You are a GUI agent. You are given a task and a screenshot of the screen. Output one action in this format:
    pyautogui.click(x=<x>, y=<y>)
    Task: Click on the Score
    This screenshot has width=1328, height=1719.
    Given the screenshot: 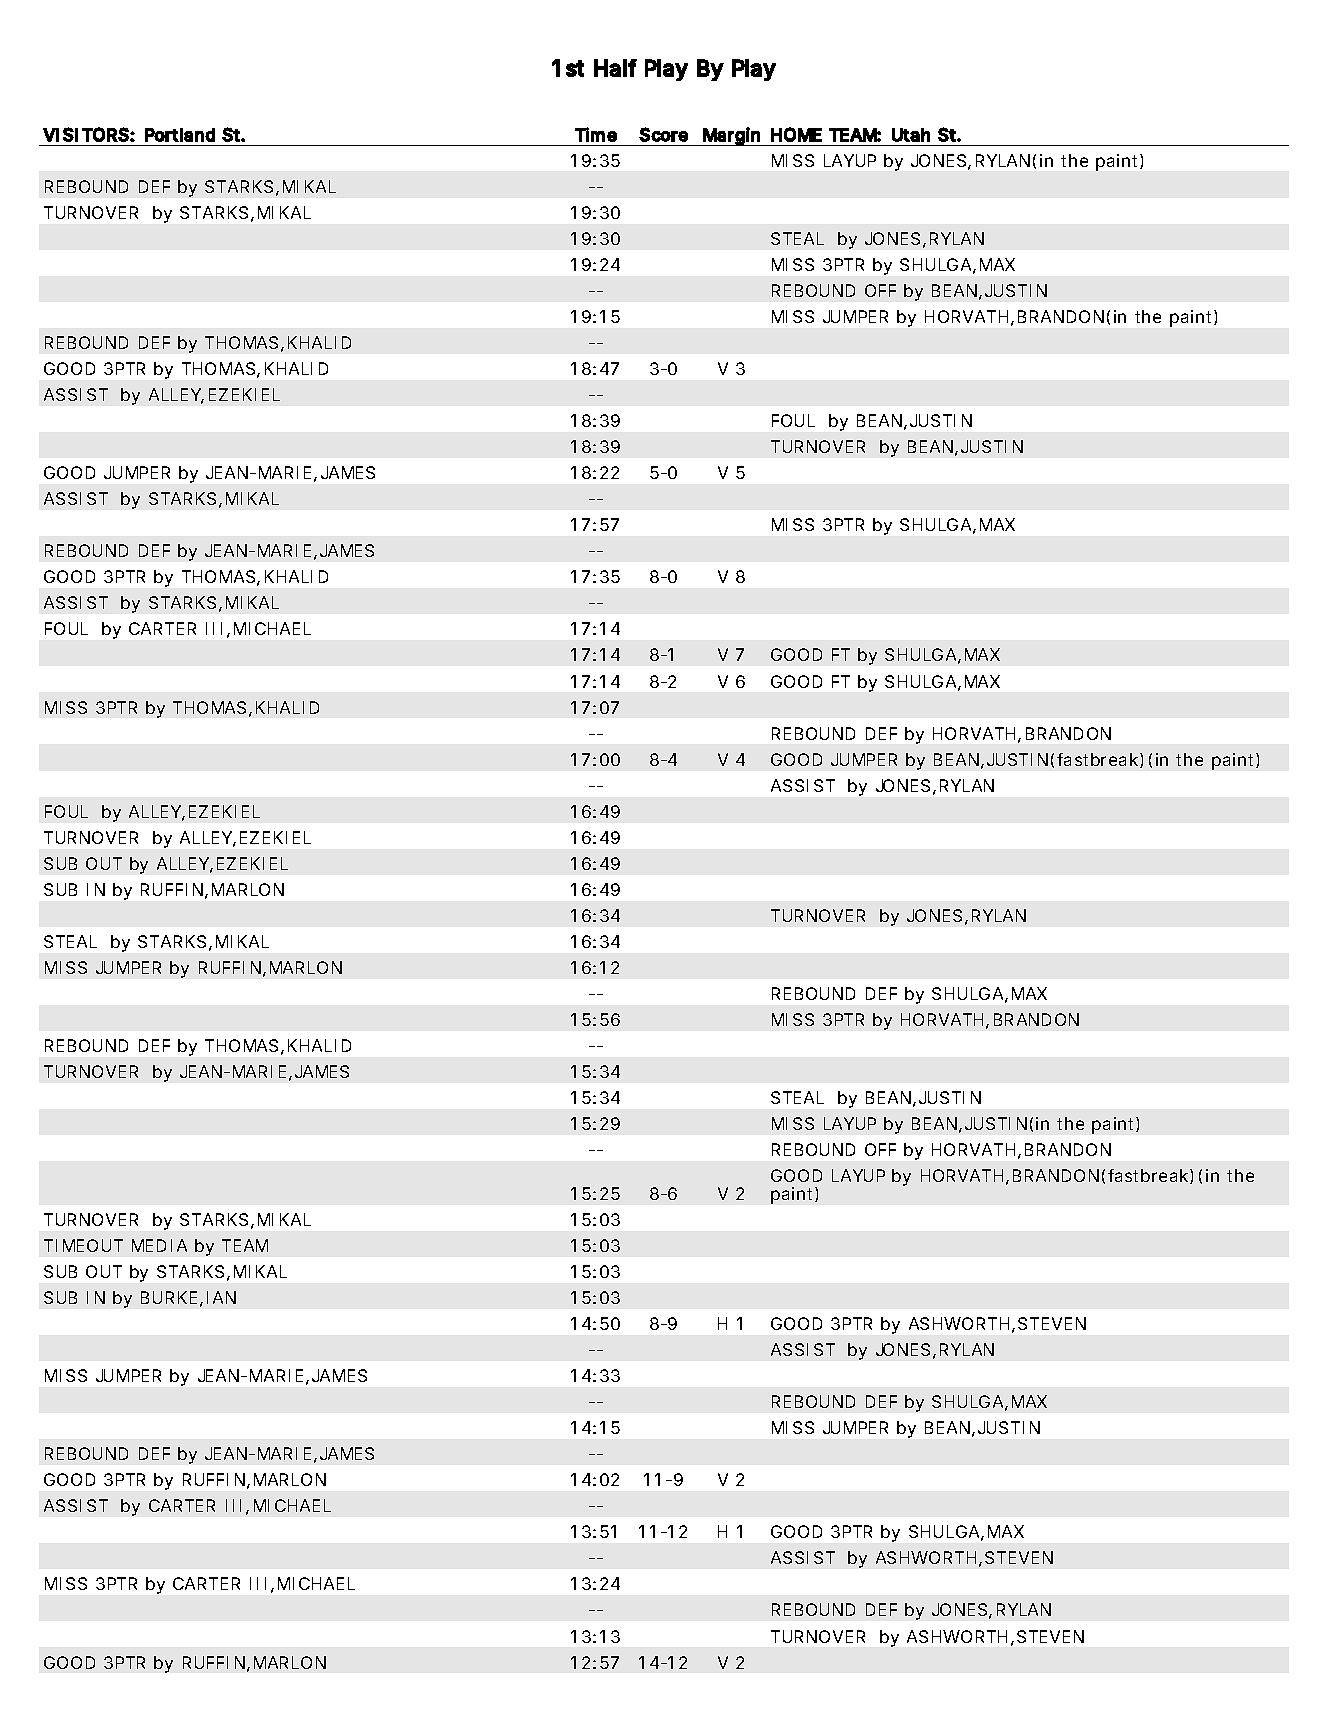 What is the action you would take?
    pyautogui.click(x=663, y=134)
